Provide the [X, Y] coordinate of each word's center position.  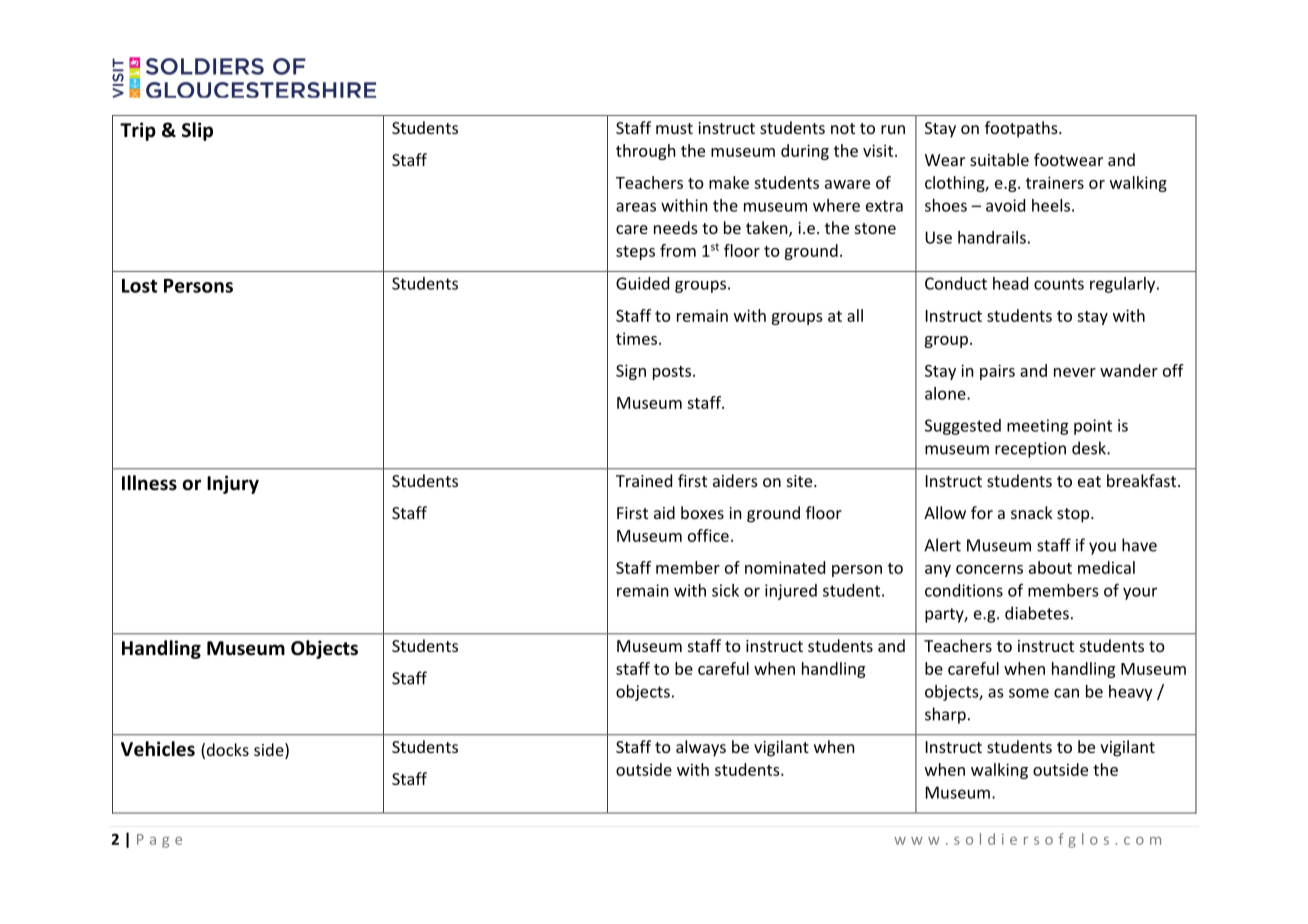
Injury [233, 484]
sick [725, 590]
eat [1089, 481]
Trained [644, 480]
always [701, 748]
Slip [197, 131]
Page [159, 841]
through [646, 152]
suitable [999, 159]
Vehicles [158, 749]
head [1010, 283]
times [636, 338]
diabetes [1037, 613]
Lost [139, 285]
